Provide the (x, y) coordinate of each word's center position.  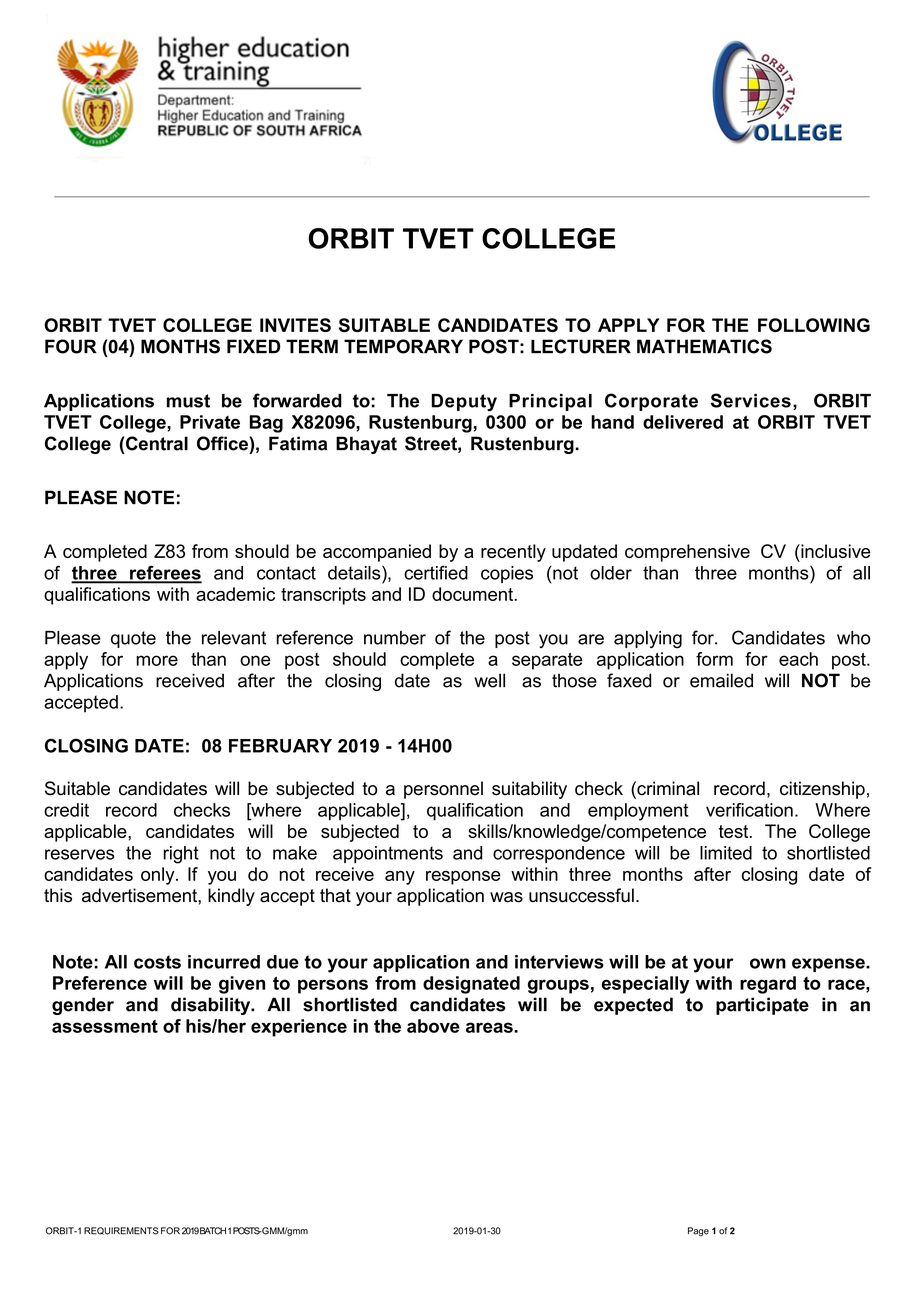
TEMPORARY (403, 346)
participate (762, 1006)
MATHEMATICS (704, 346)
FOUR (71, 346)
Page (698, 1231)
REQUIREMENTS (121, 1231)
